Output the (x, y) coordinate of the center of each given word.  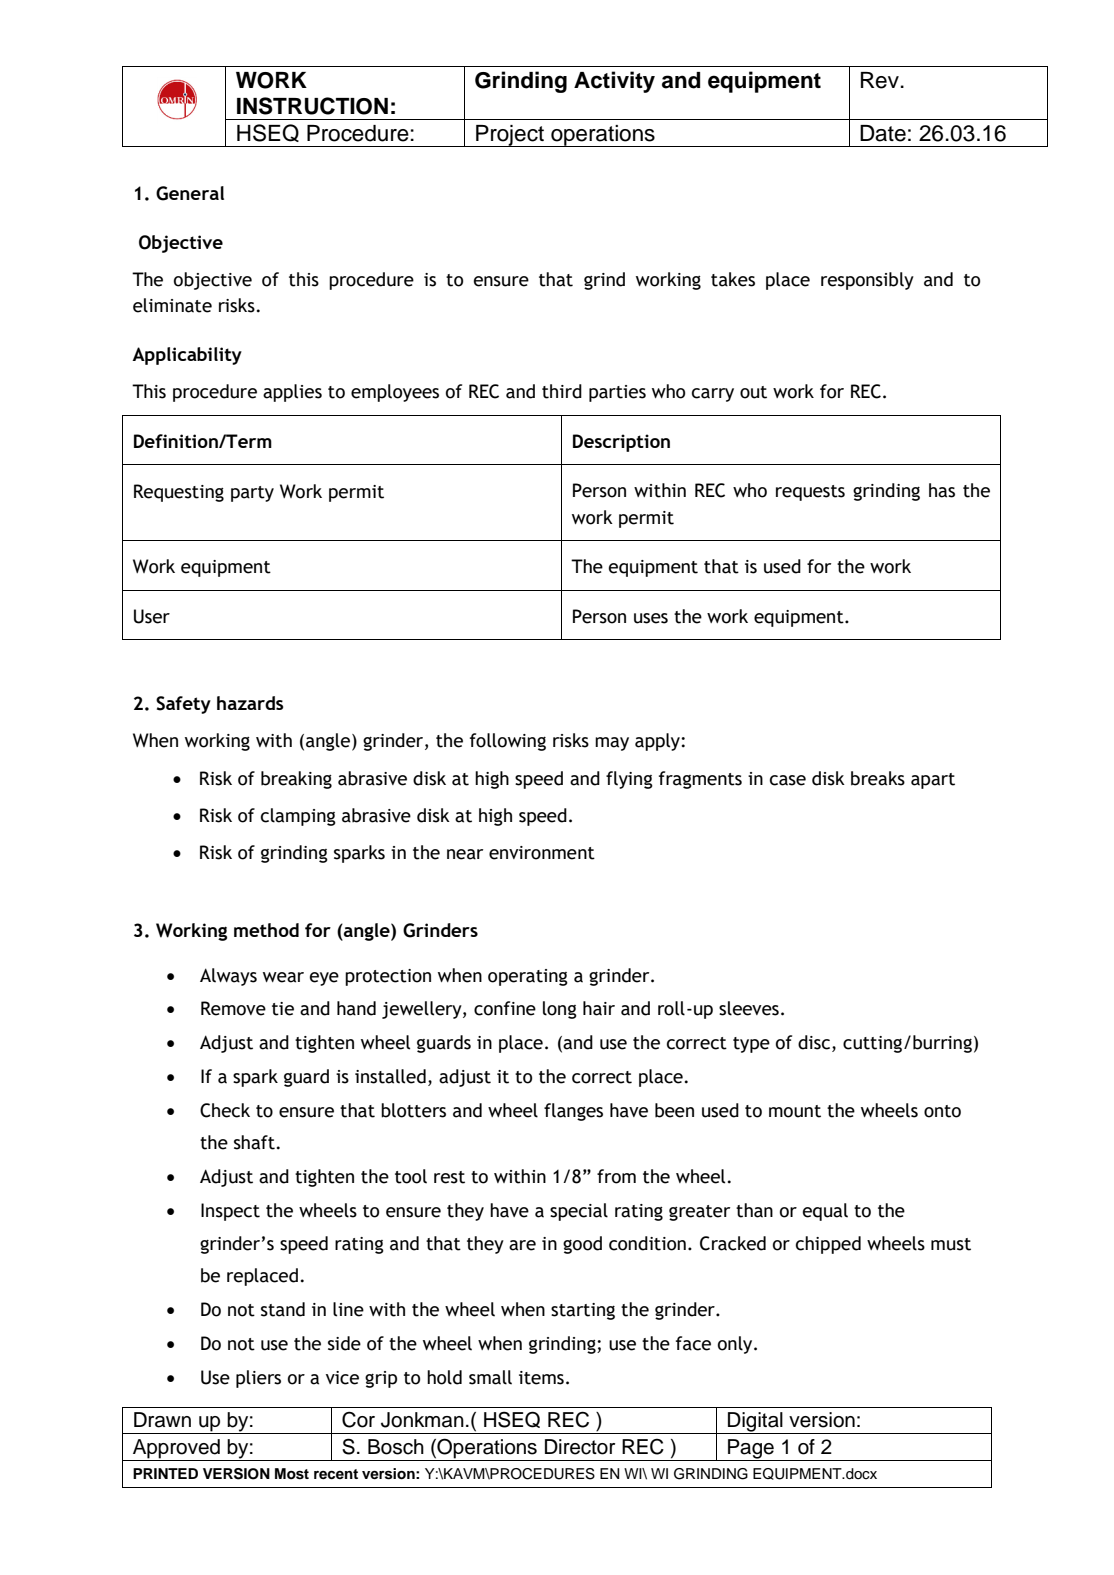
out (753, 392)
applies (292, 393)
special (579, 1212)
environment (542, 853)
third (562, 391)
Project (510, 136)
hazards (250, 703)
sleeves (749, 1008)
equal (825, 1212)
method (266, 930)
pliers (258, 1379)
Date (883, 133)
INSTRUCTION (312, 106)
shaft (254, 1142)
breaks (878, 778)
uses (651, 618)
